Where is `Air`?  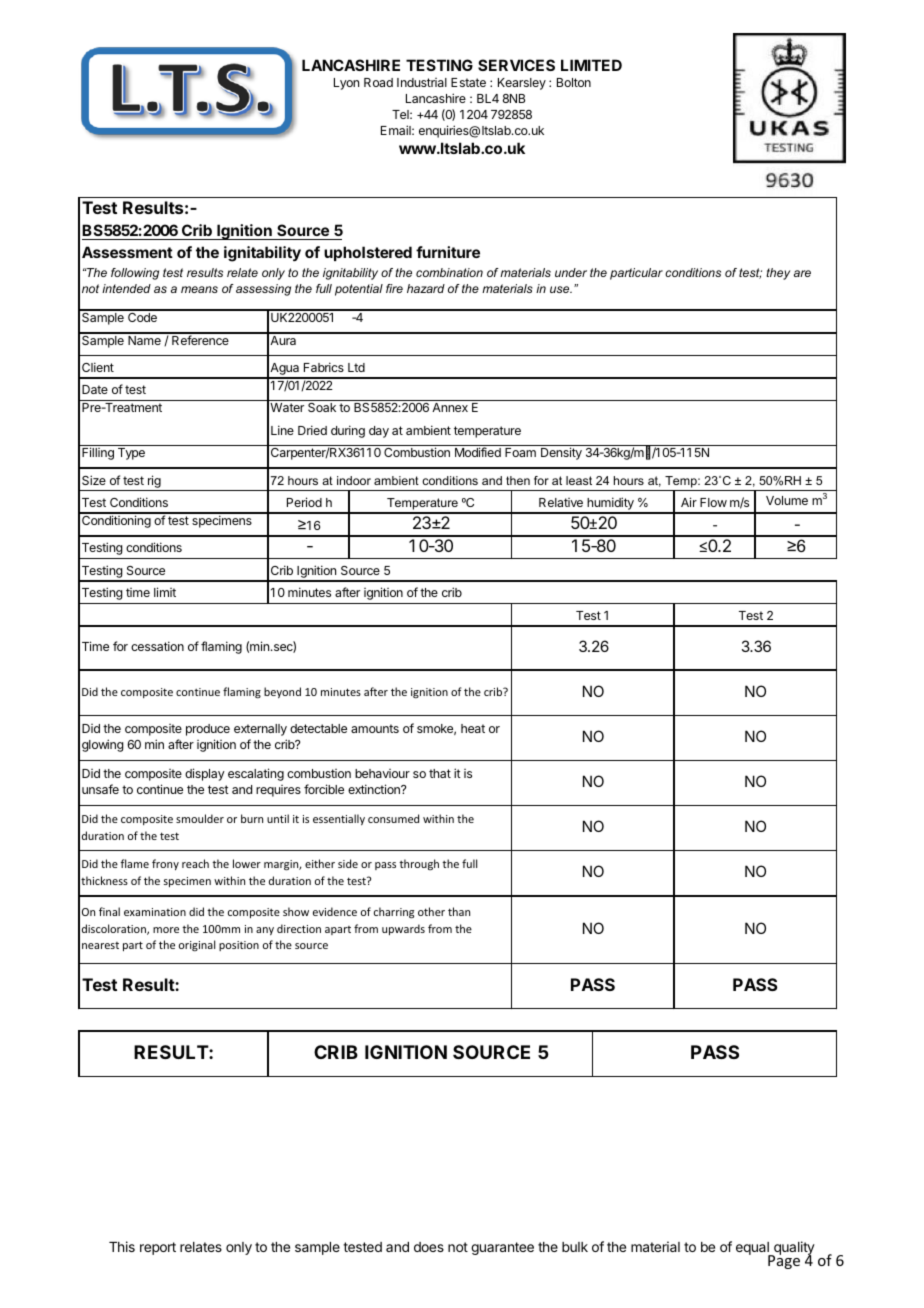
Air is located at coordinates (689, 502).
